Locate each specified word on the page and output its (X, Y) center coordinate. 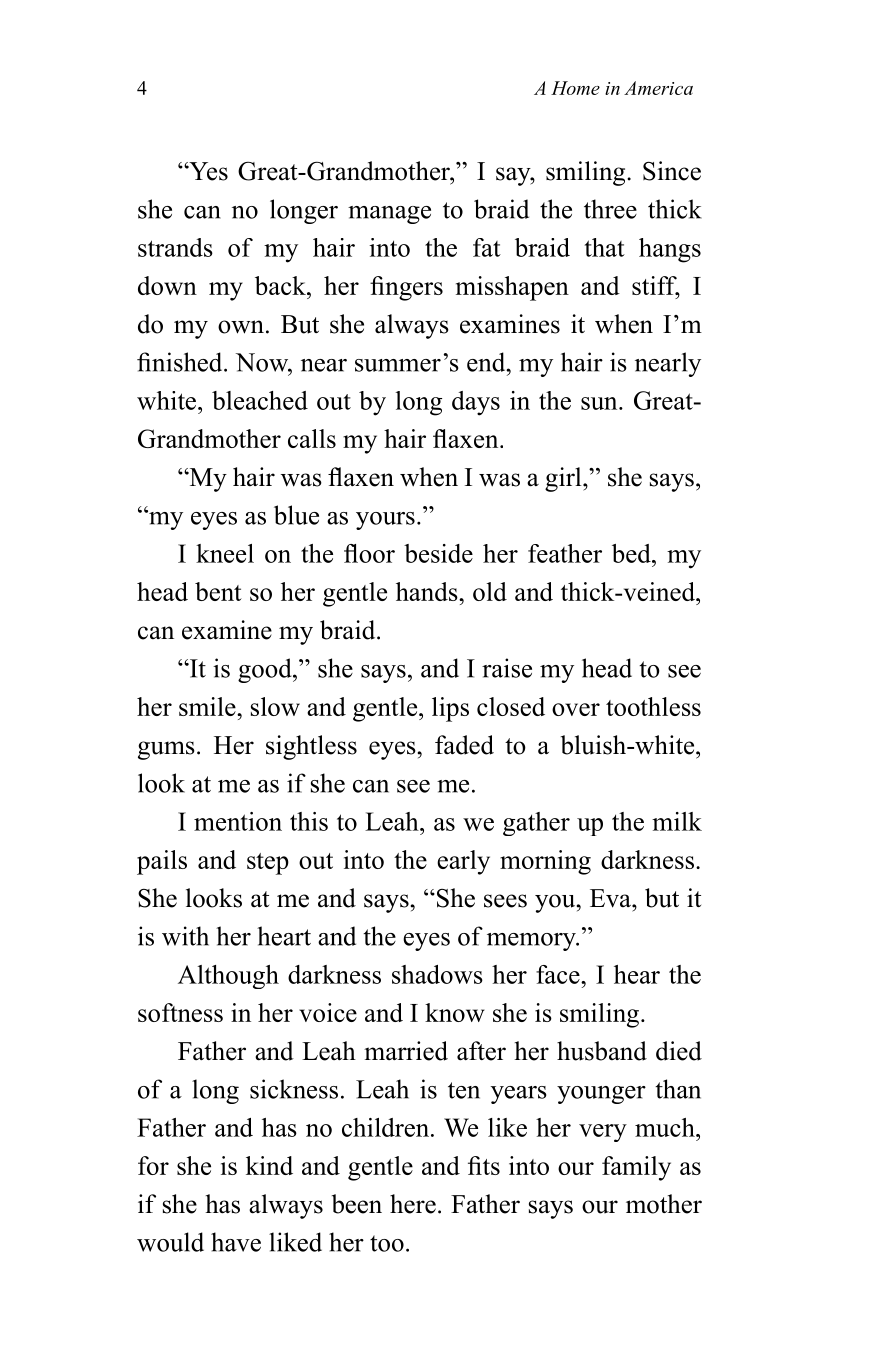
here (413, 1204)
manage (389, 215)
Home (575, 88)
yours (385, 521)
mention (238, 821)
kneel (225, 553)
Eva (611, 898)
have (236, 1242)
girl (564, 479)
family (636, 1168)
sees (505, 901)
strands (175, 247)
